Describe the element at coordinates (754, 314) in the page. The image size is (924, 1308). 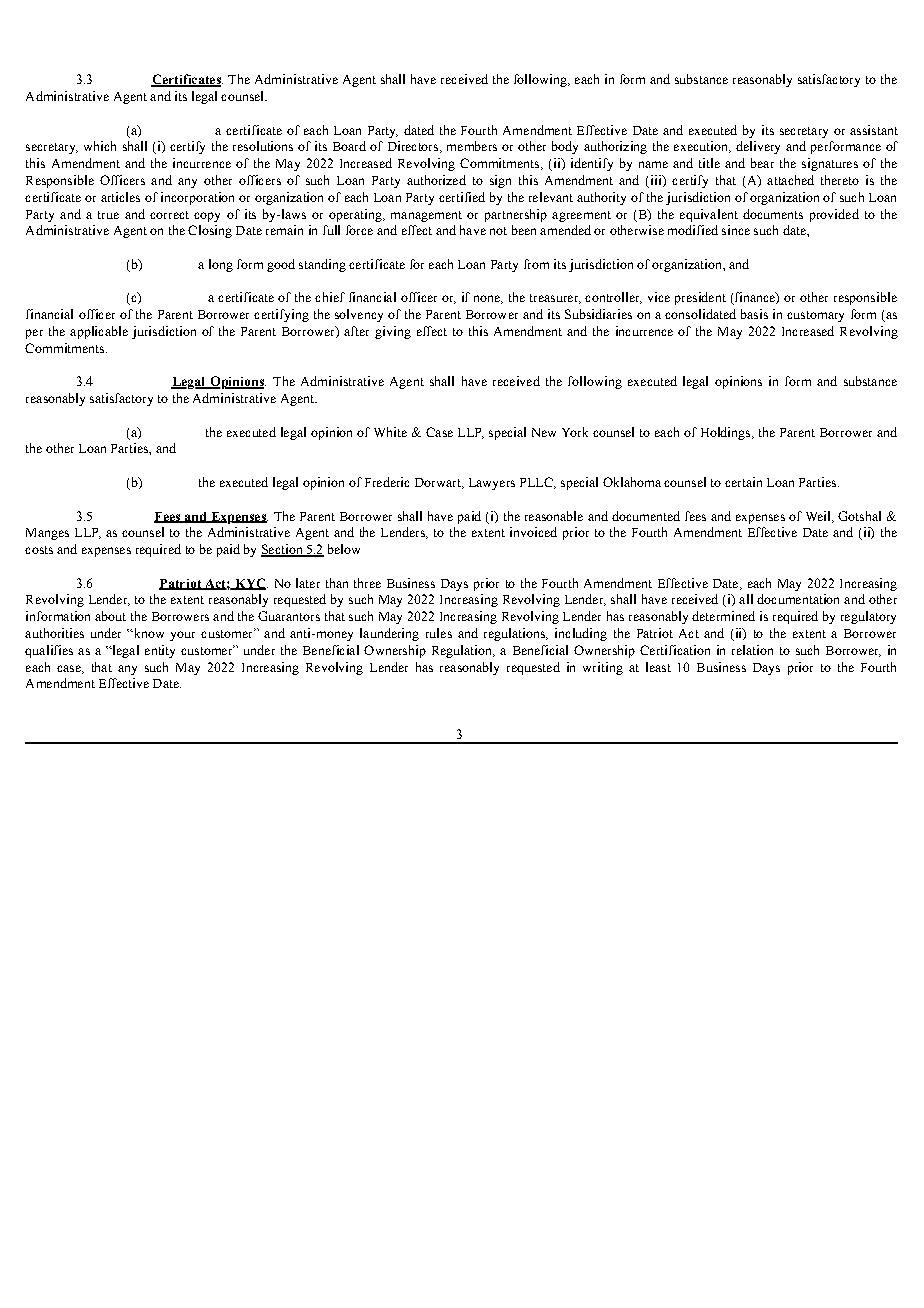
I see `basis` at that location.
